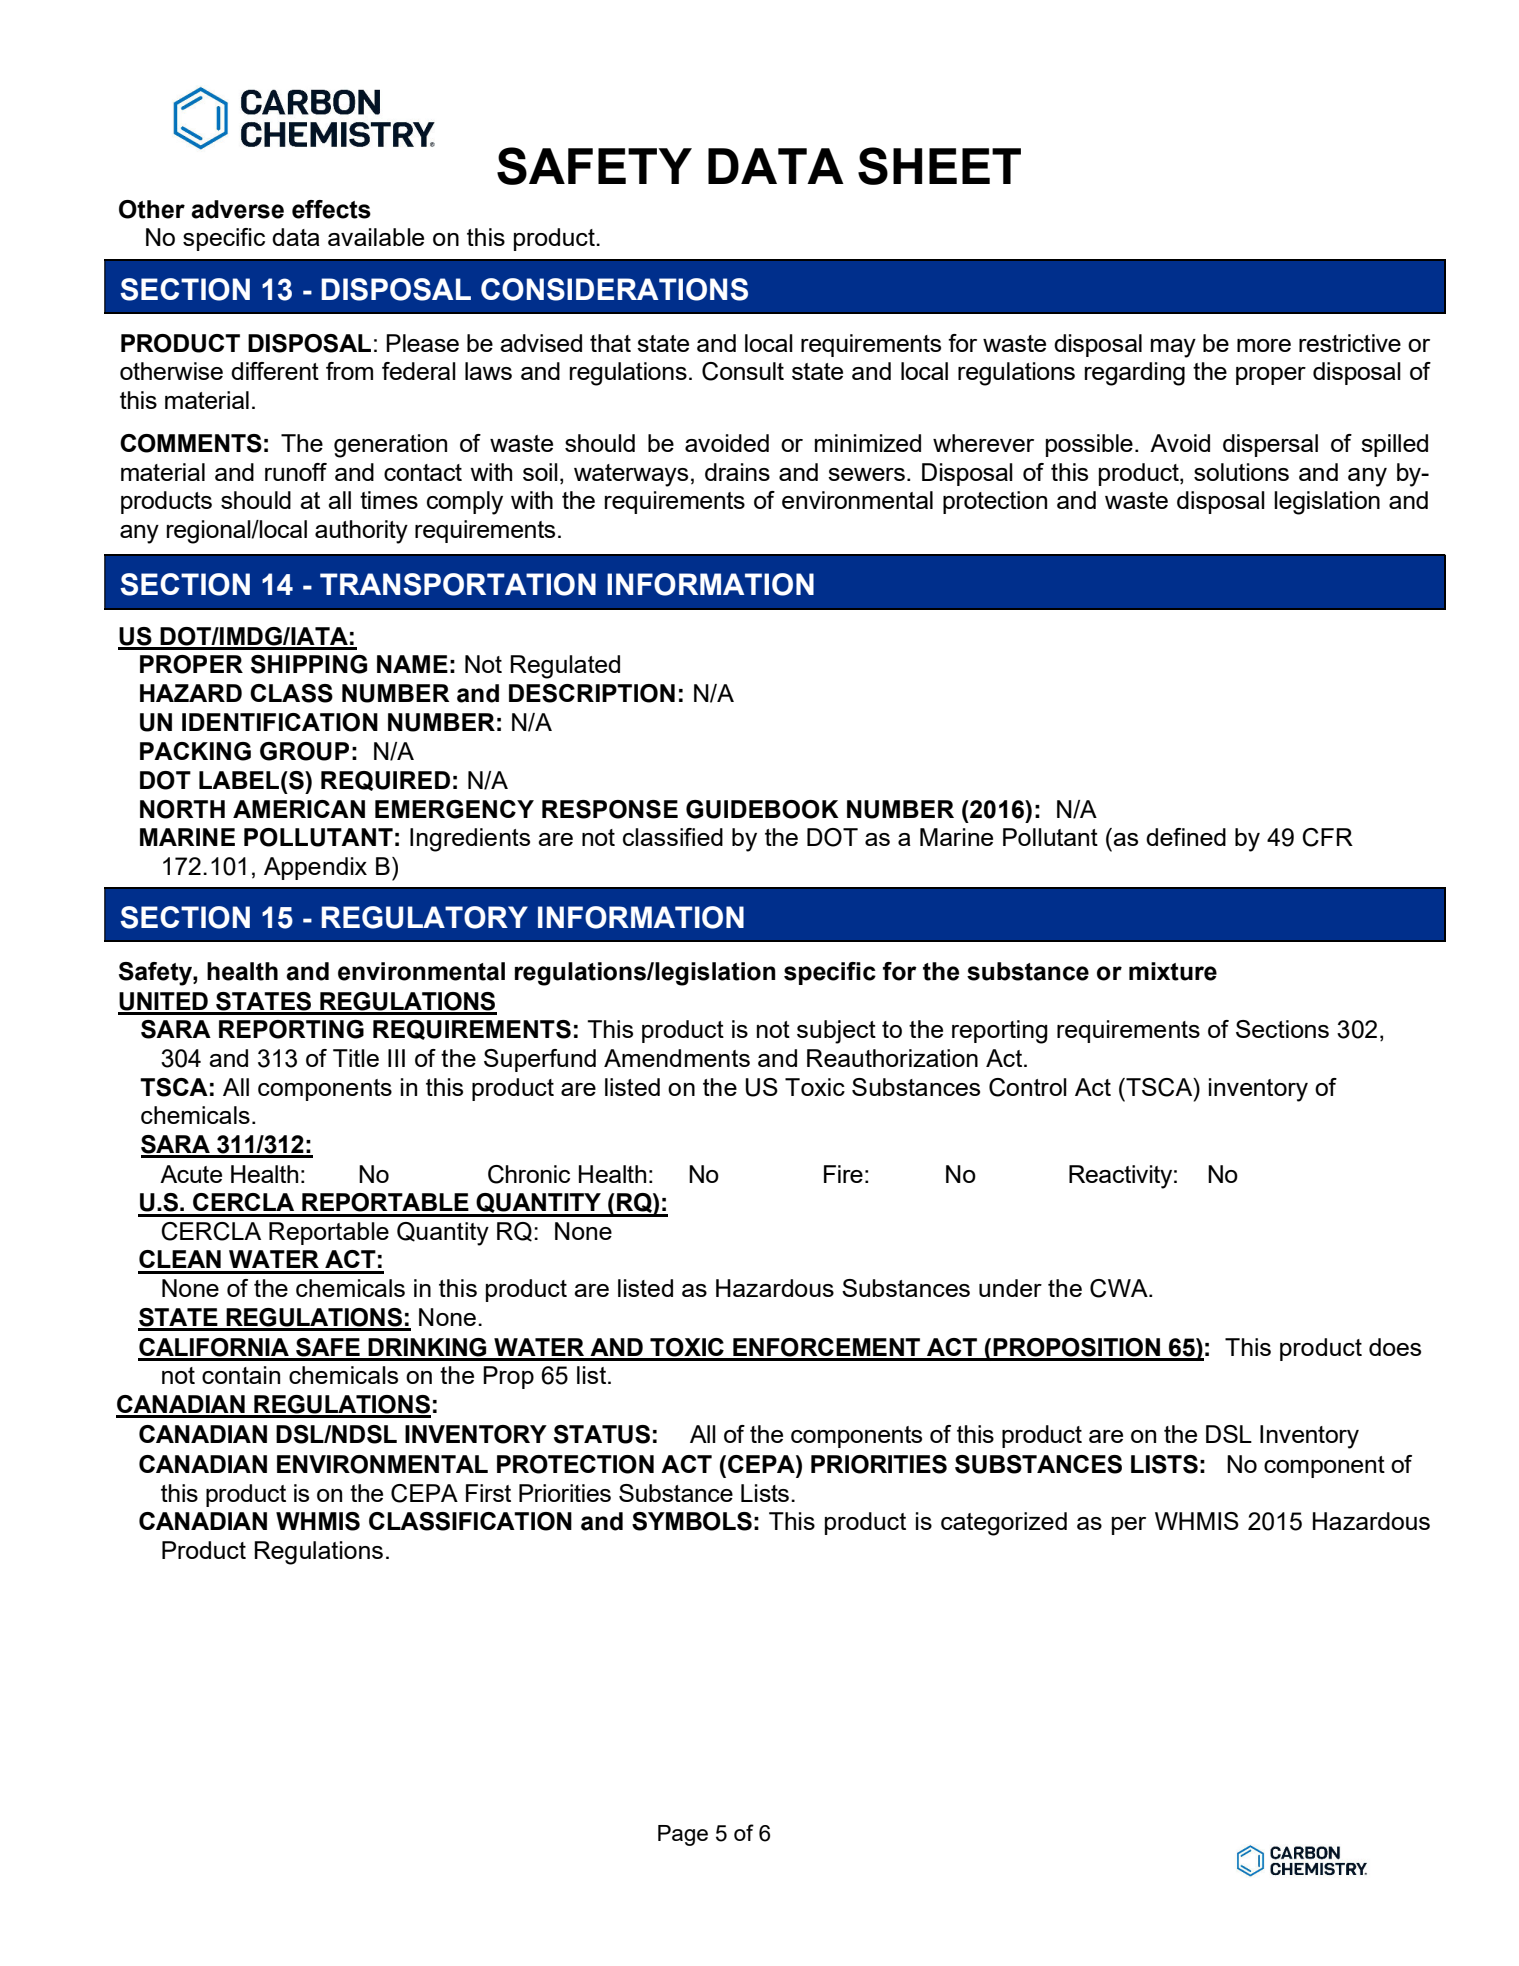 This image has width=1519, height=1966. I want to click on Acute, so click(191, 1174).
